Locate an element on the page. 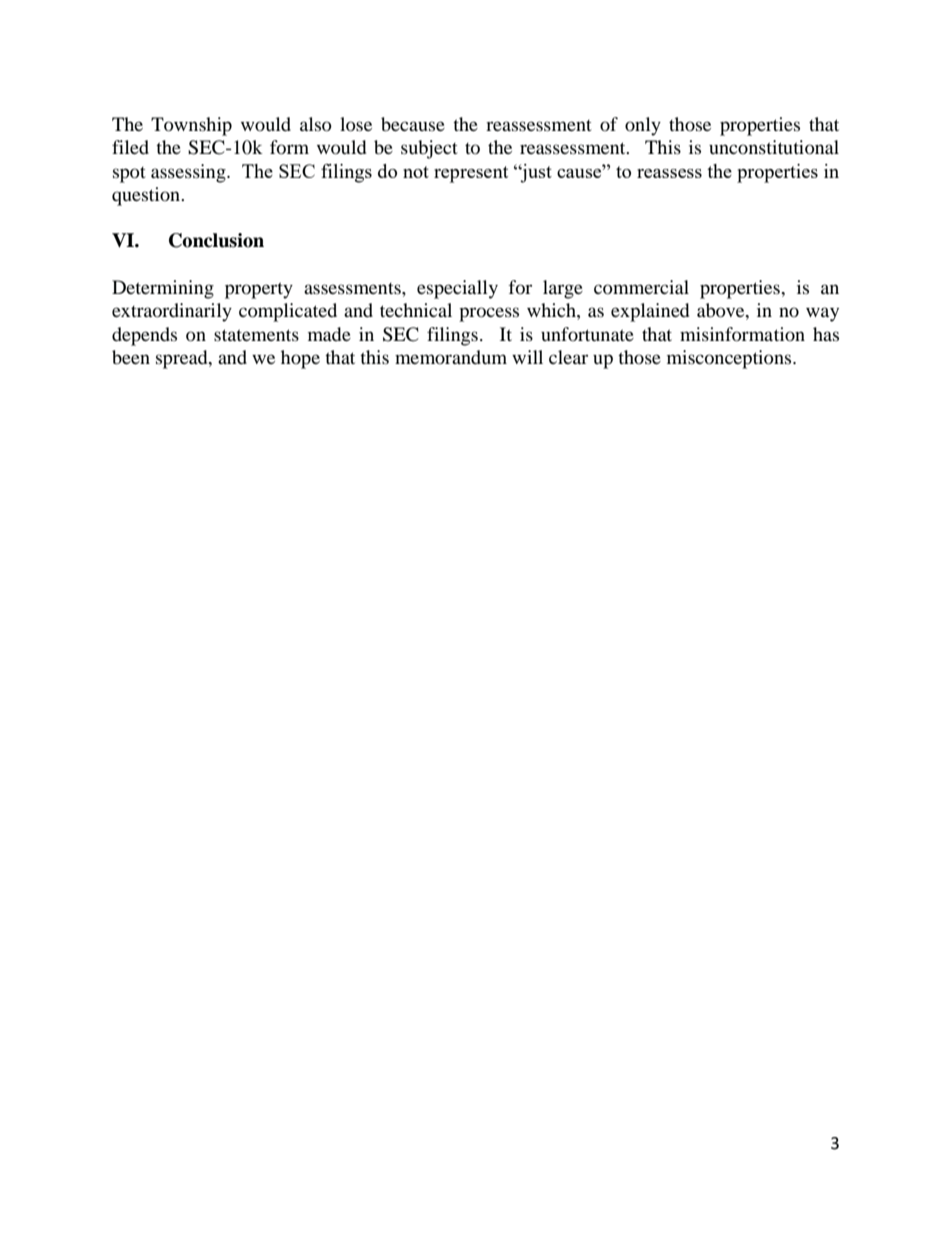  memorandum is located at coordinates (451, 357).
